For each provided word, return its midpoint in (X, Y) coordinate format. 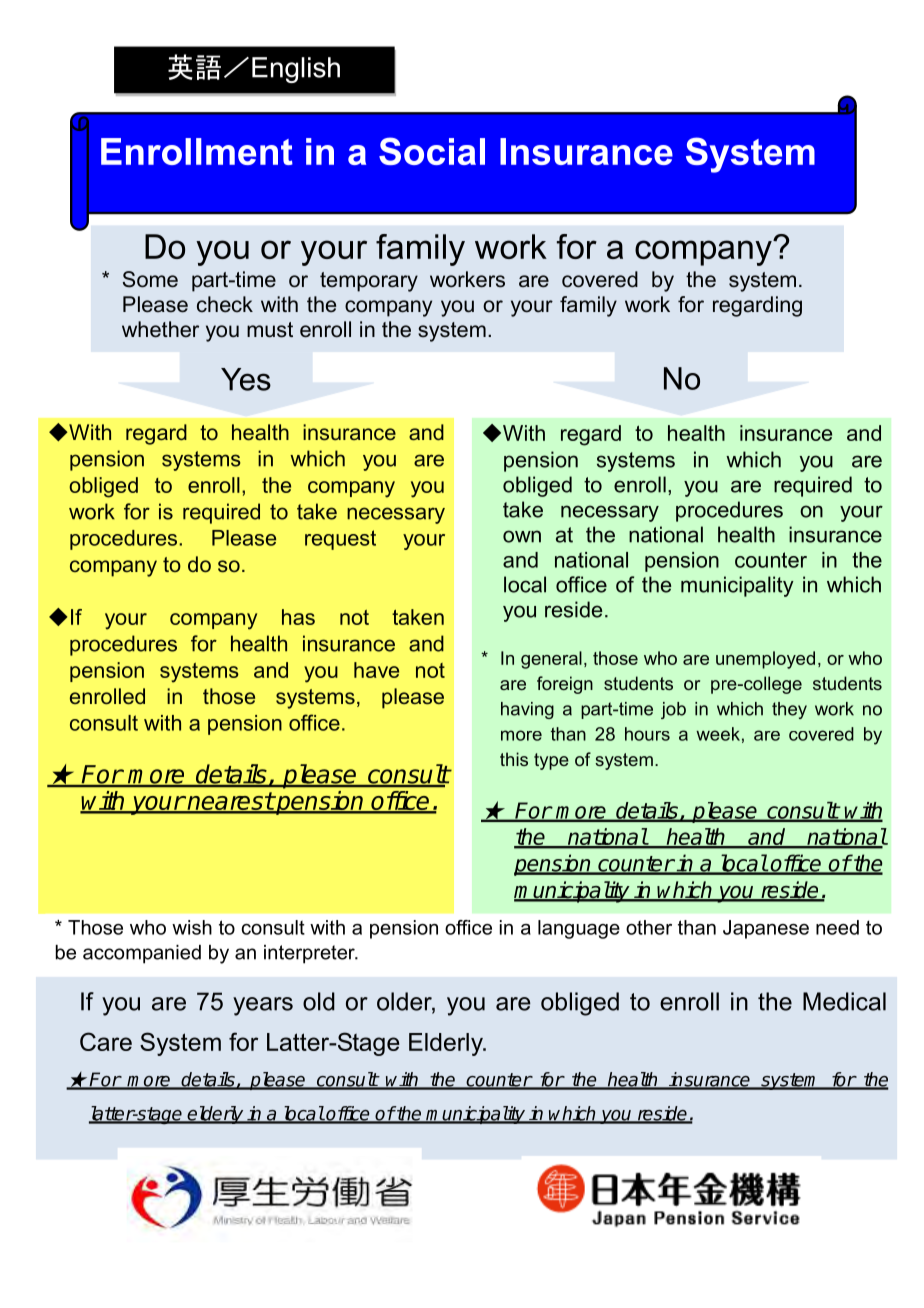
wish (192, 927)
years (263, 1006)
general (551, 660)
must (270, 330)
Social (432, 151)
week (718, 734)
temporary (369, 282)
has (298, 617)
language (579, 929)
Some (150, 279)
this (514, 759)
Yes (246, 379)
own (522, 536)
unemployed (765, 660)
